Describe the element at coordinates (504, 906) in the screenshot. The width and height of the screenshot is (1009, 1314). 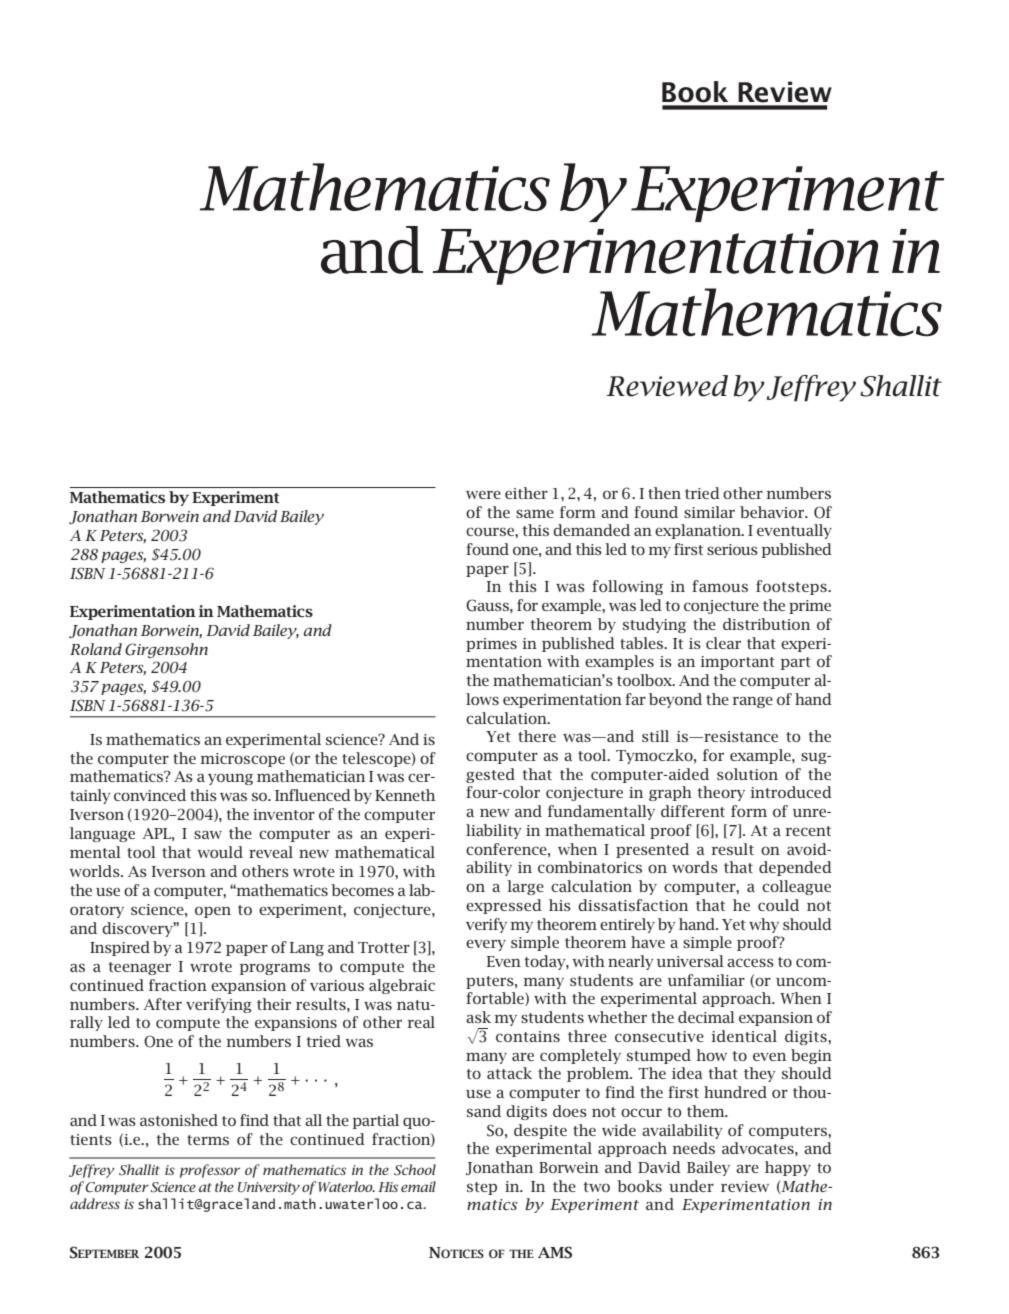
I see `expressed` at that location.
